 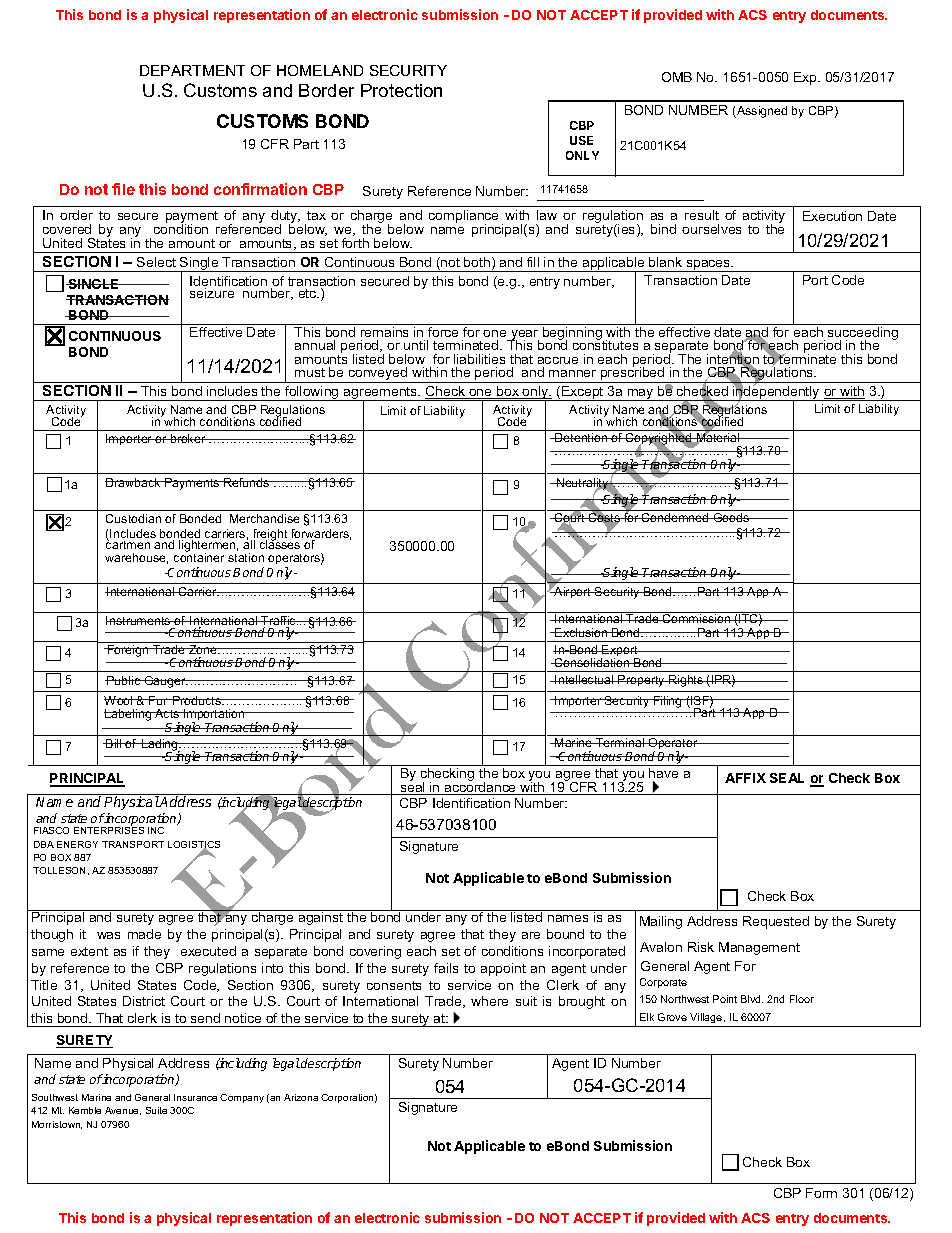 I want to click on conveyed, so click(x=378, y=375).
